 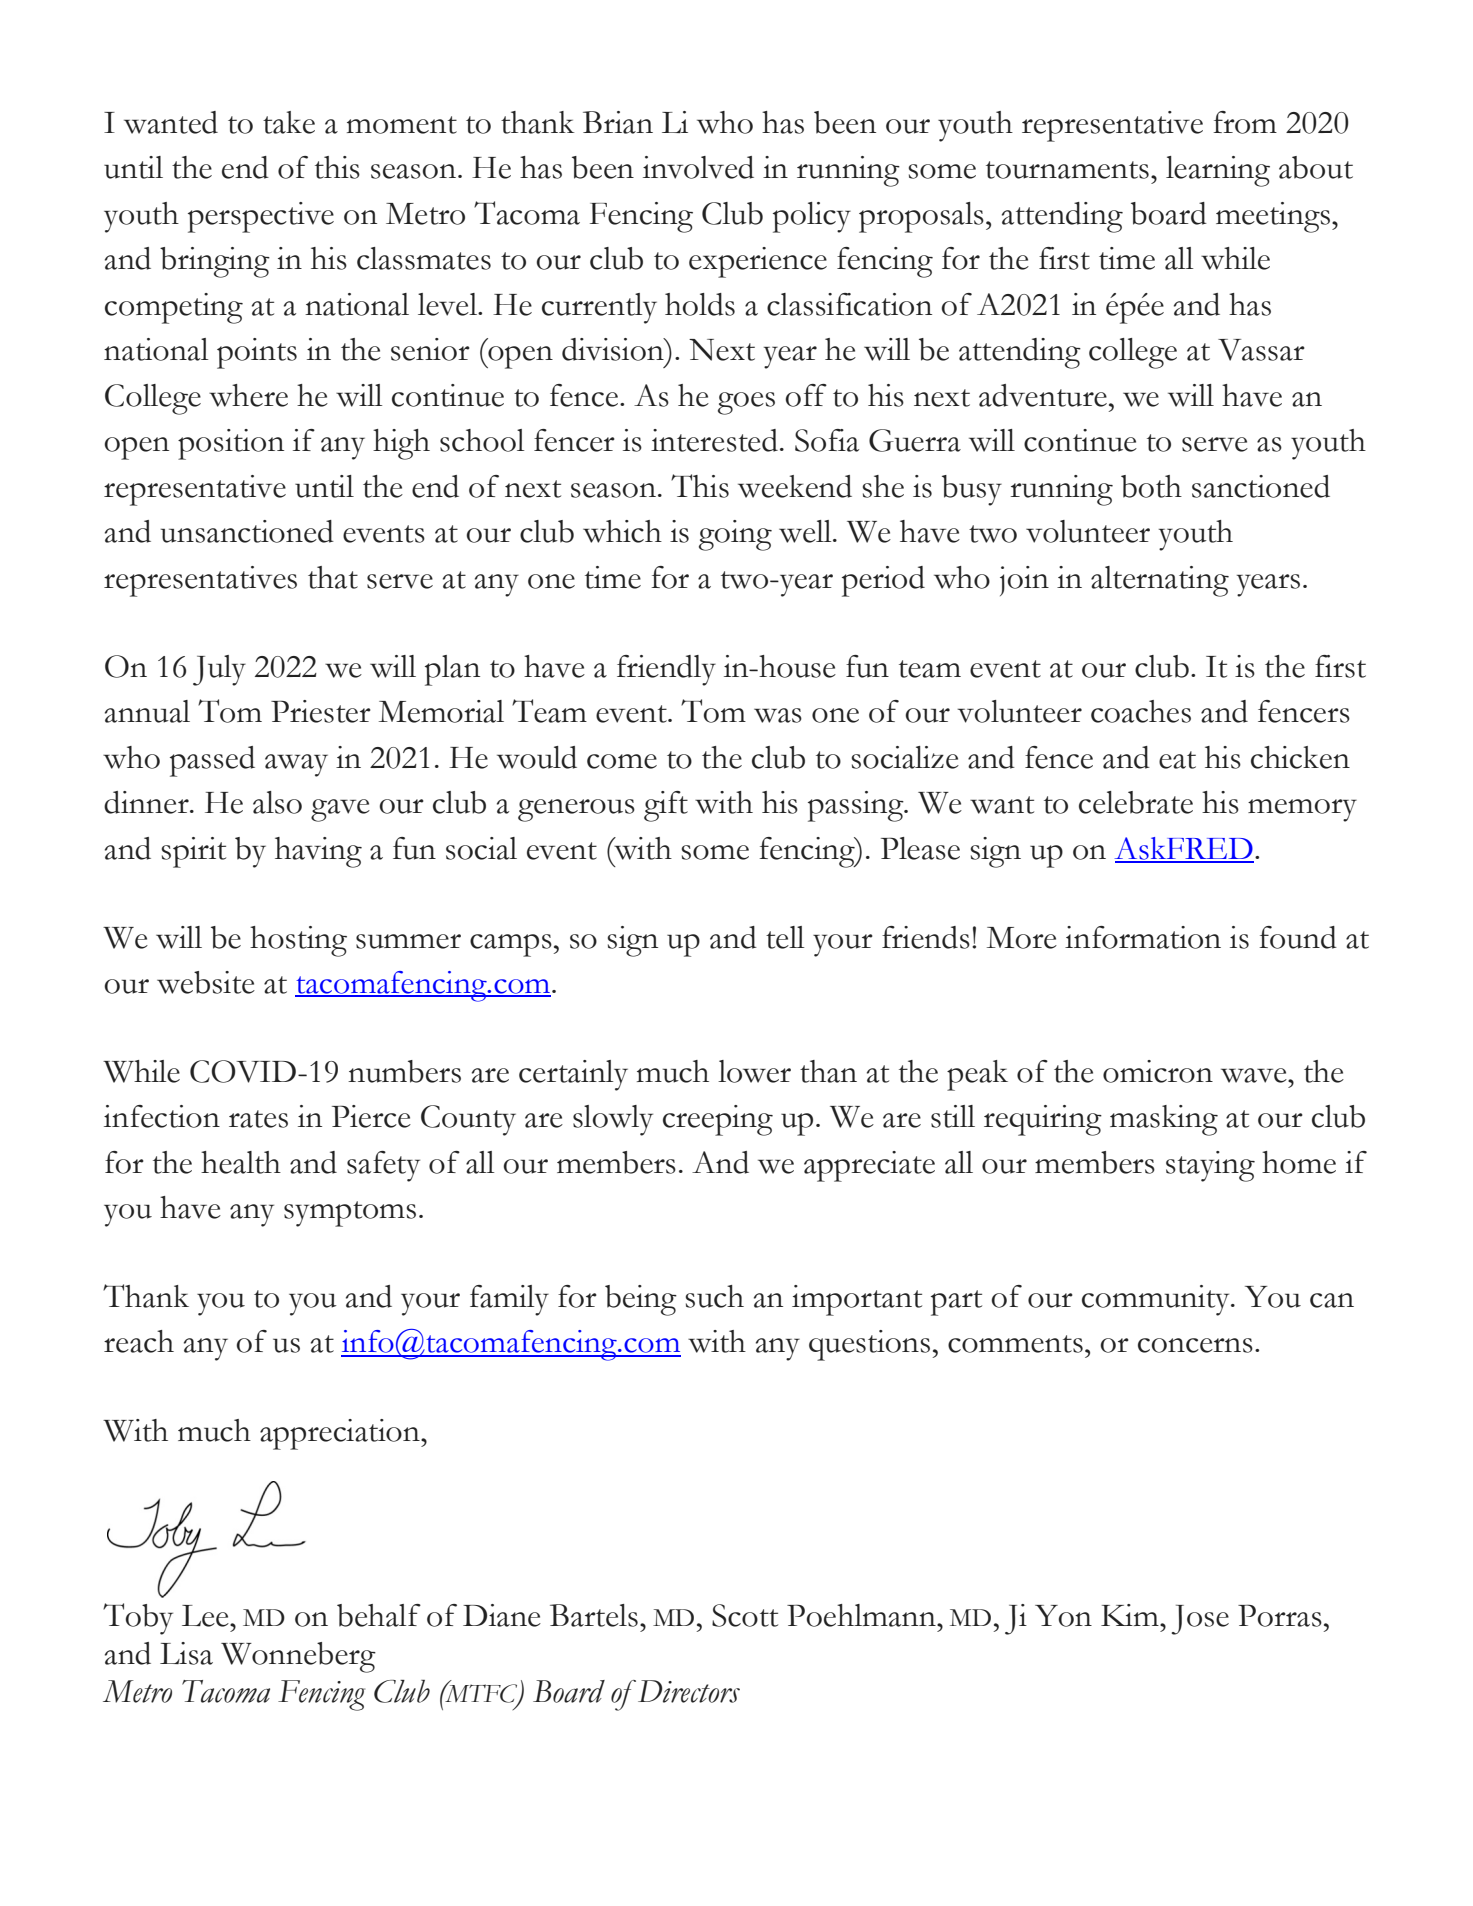 What do you see at coordinates (219, 670) in the document?
I see `July` at bounding box center [219, 670].
